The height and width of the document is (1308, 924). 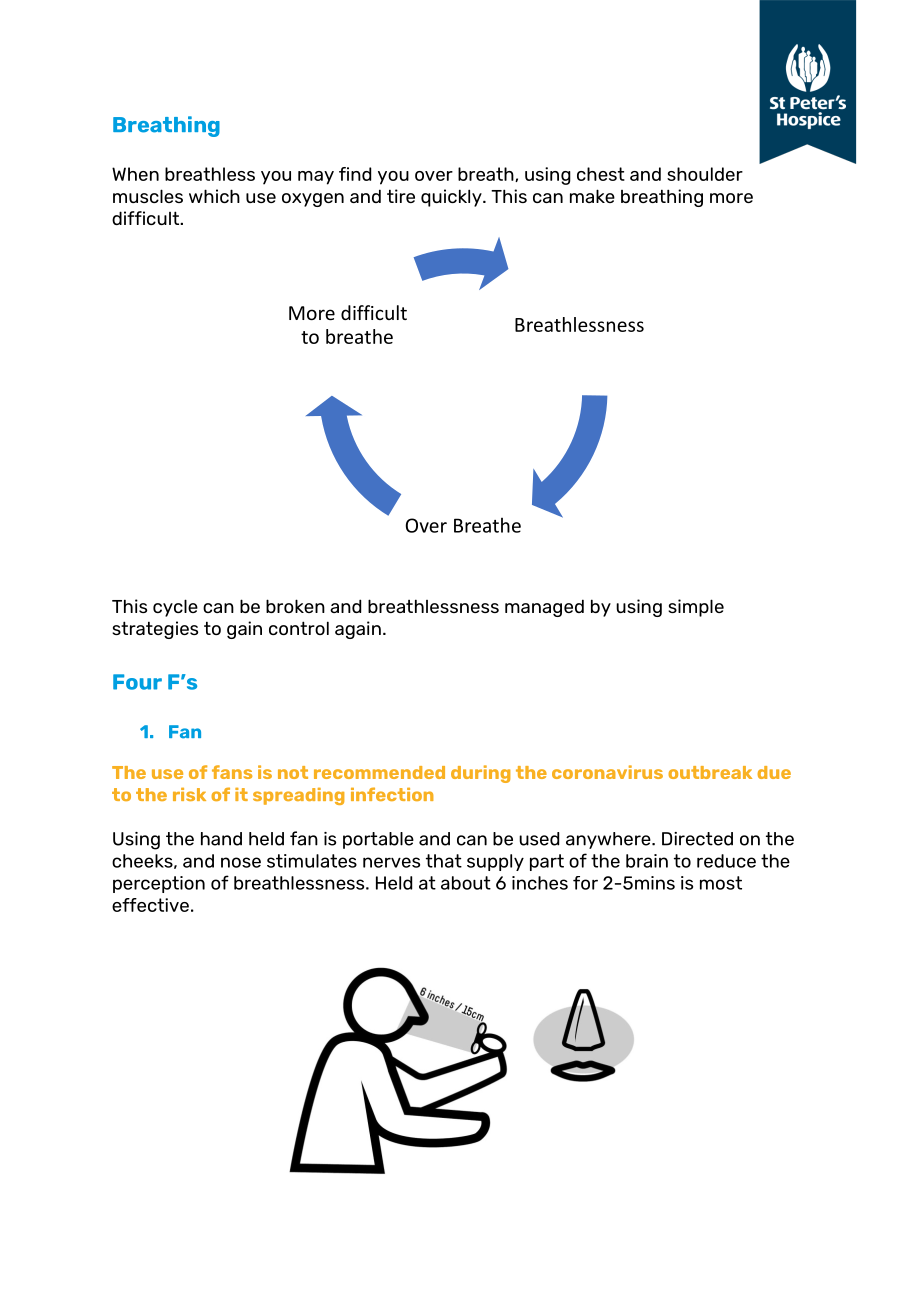 I want to click on outbreak, so click(x=710, y=772).
